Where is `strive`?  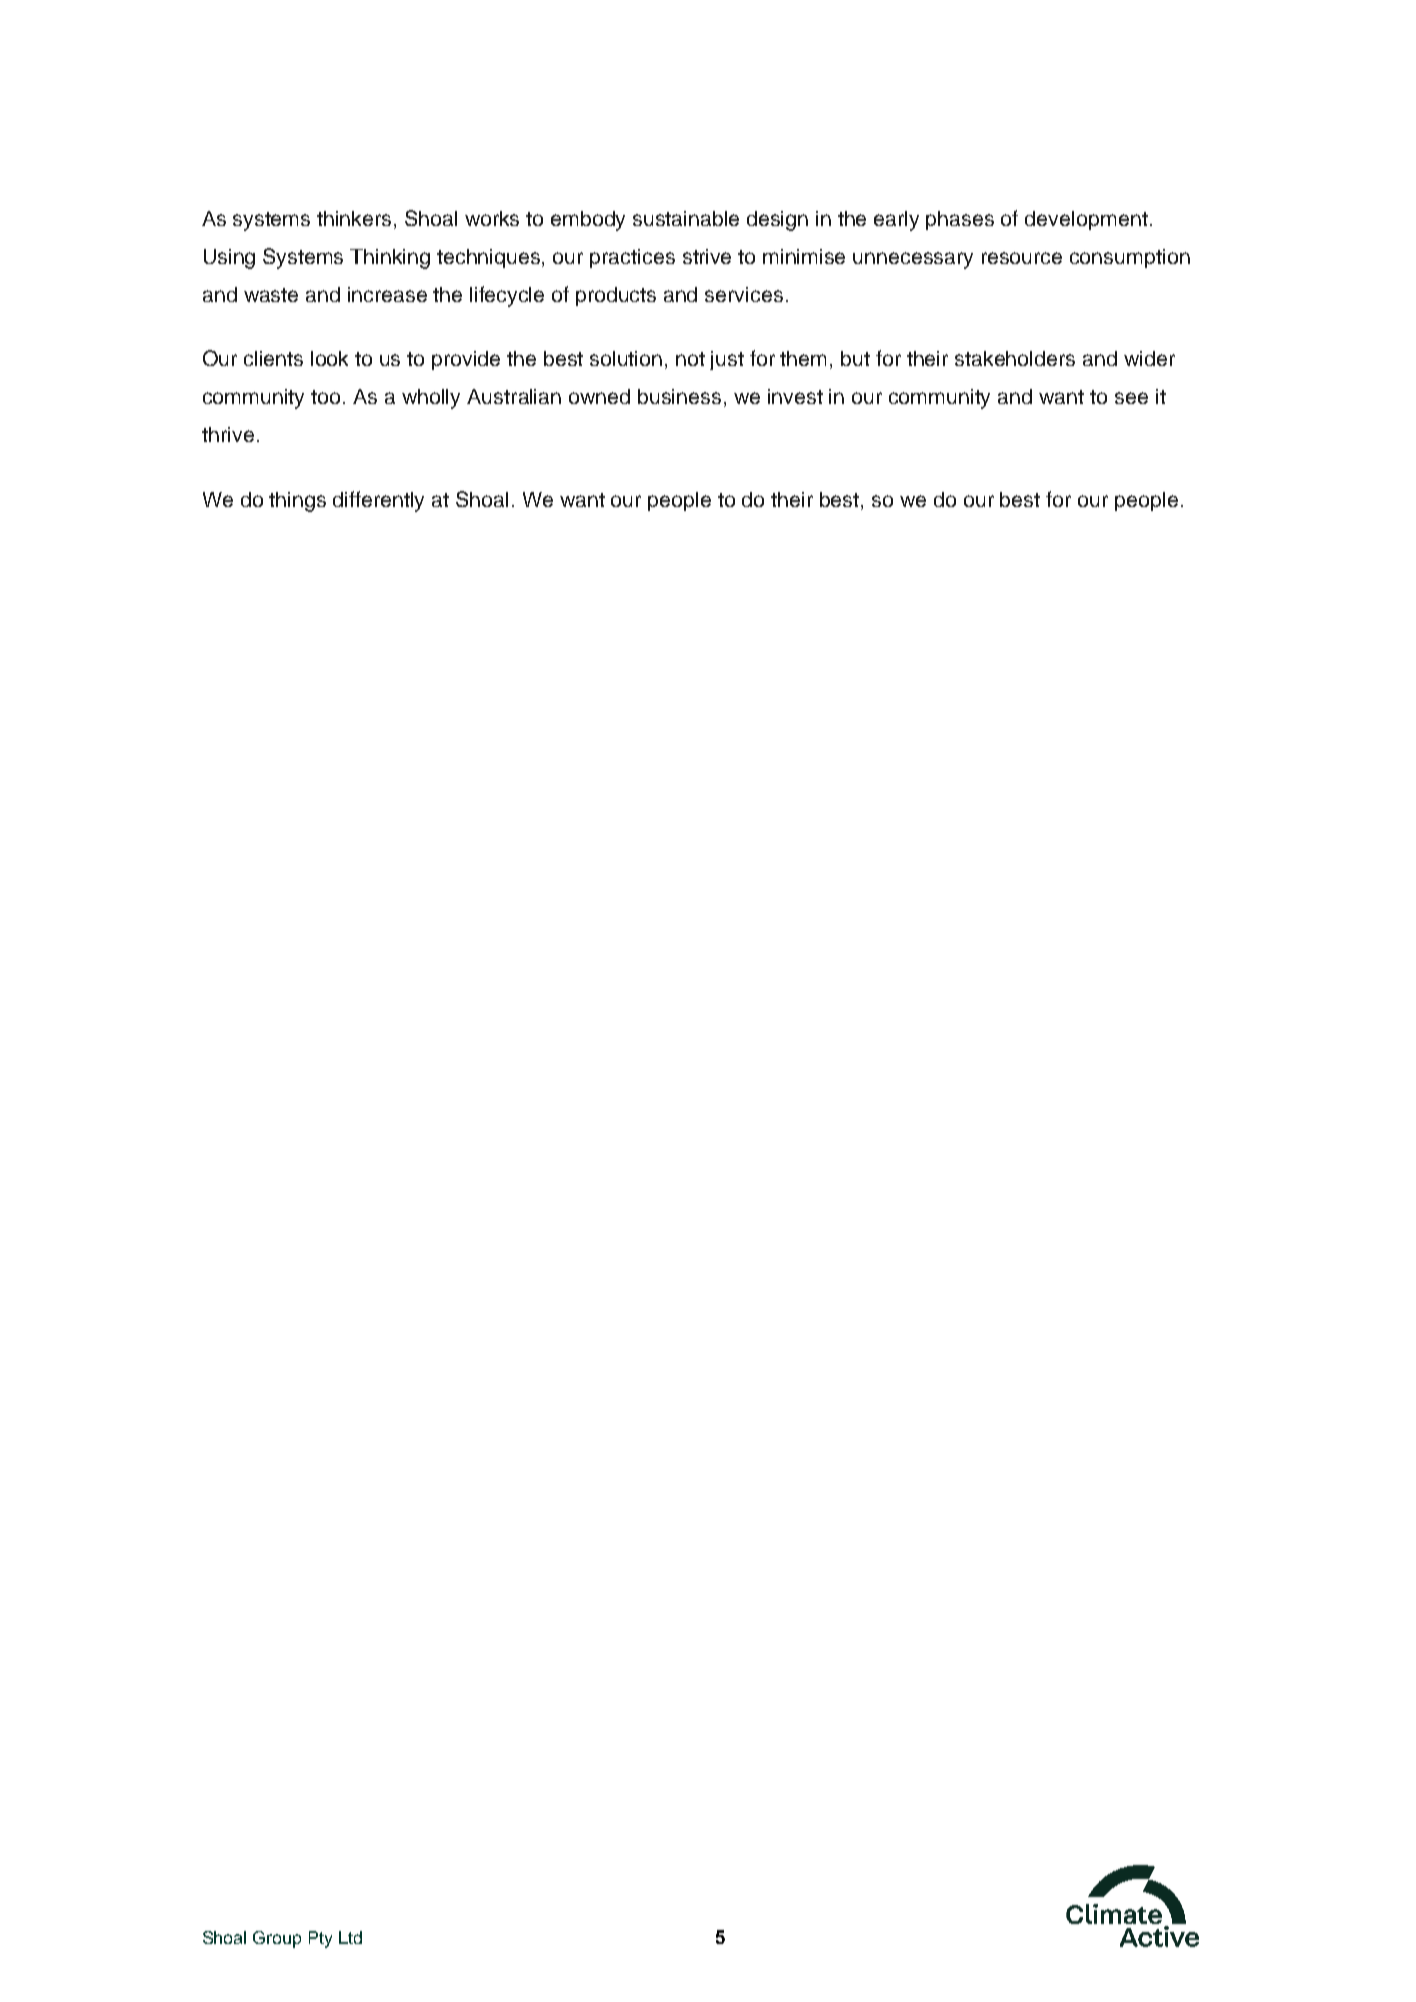 strive is located at coordinates (707, 256).
